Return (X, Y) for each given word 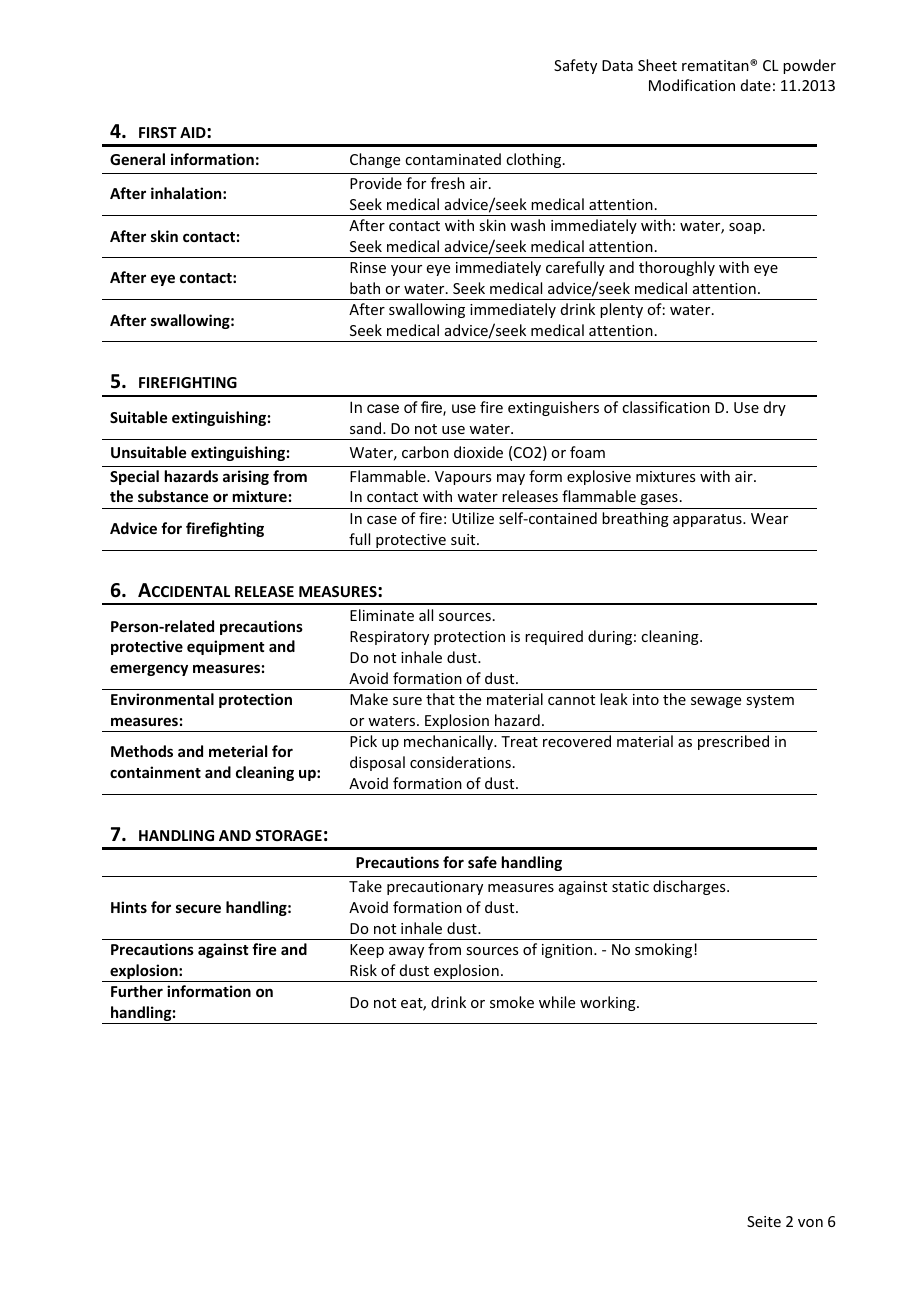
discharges (690, 887)
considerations (460, 762)
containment (155, 772)
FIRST (158, 132)
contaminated (453, 159)
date (756, 85)
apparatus (708, 520)
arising (246, 477)
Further (137, 991)
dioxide (478, 452)
